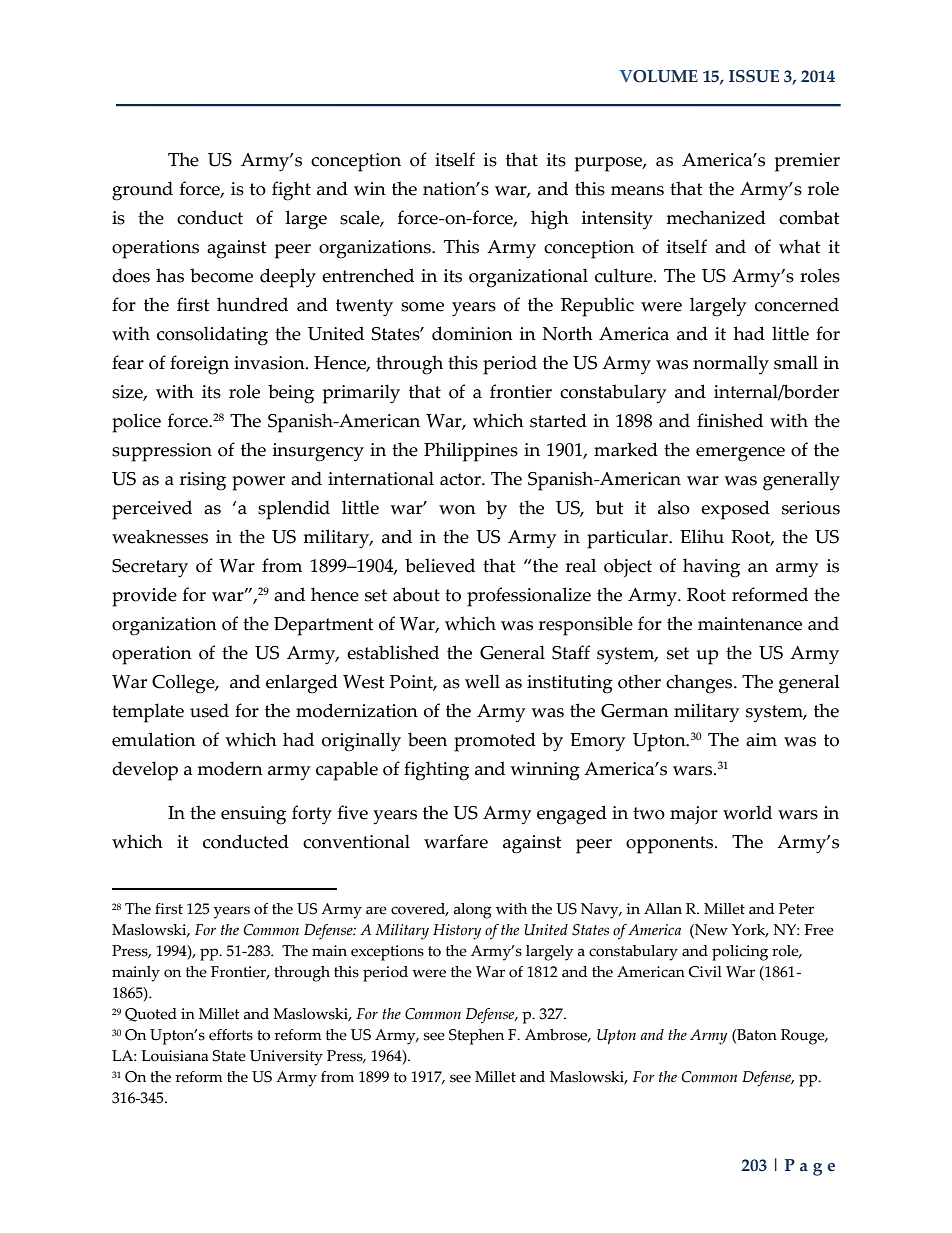  Describe the element at coordinates (209, 710) in the screenshot. I see `used` at that location.
